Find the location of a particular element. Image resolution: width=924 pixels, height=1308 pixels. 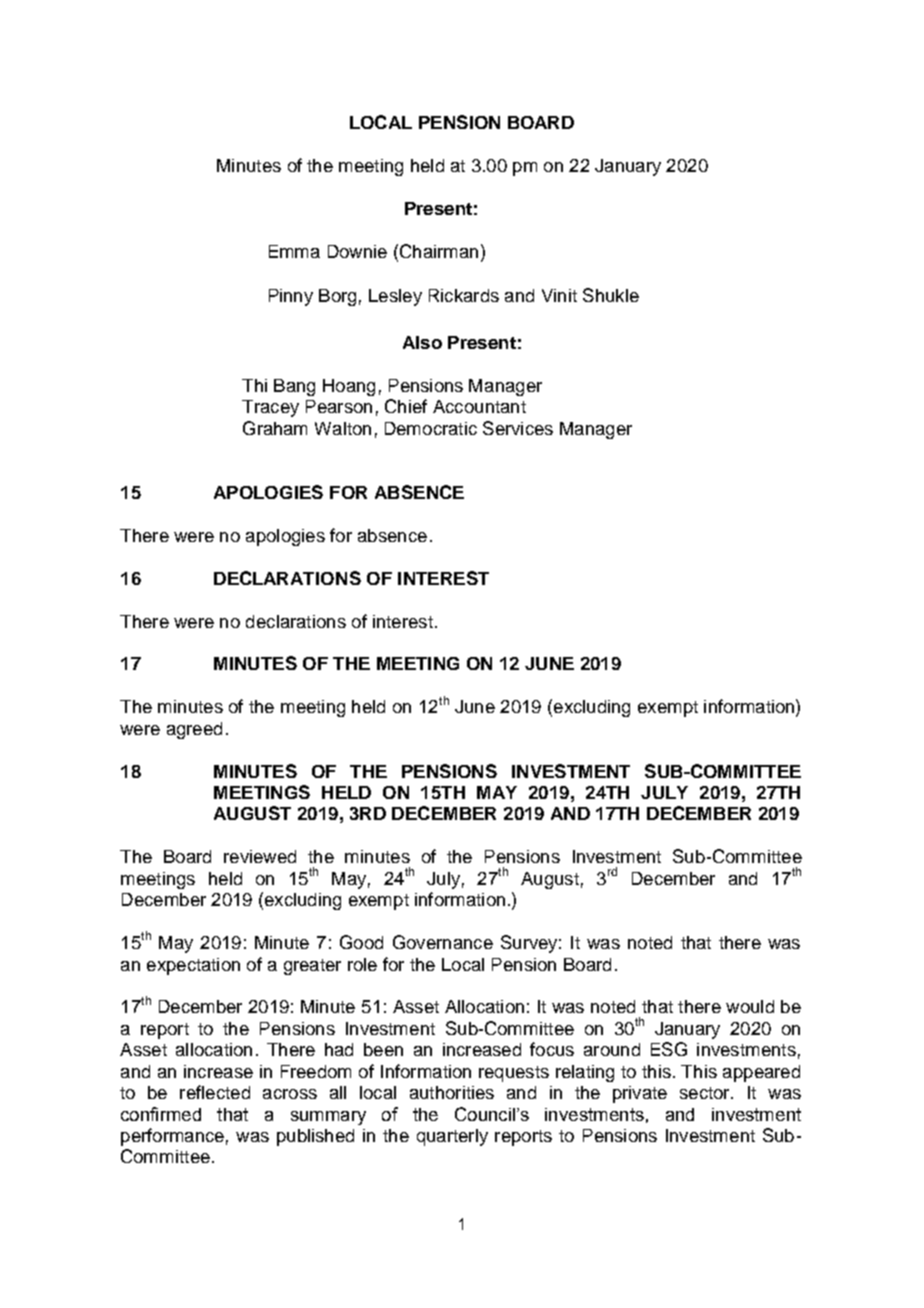

authorities is located at coordinates (452, 1092).
